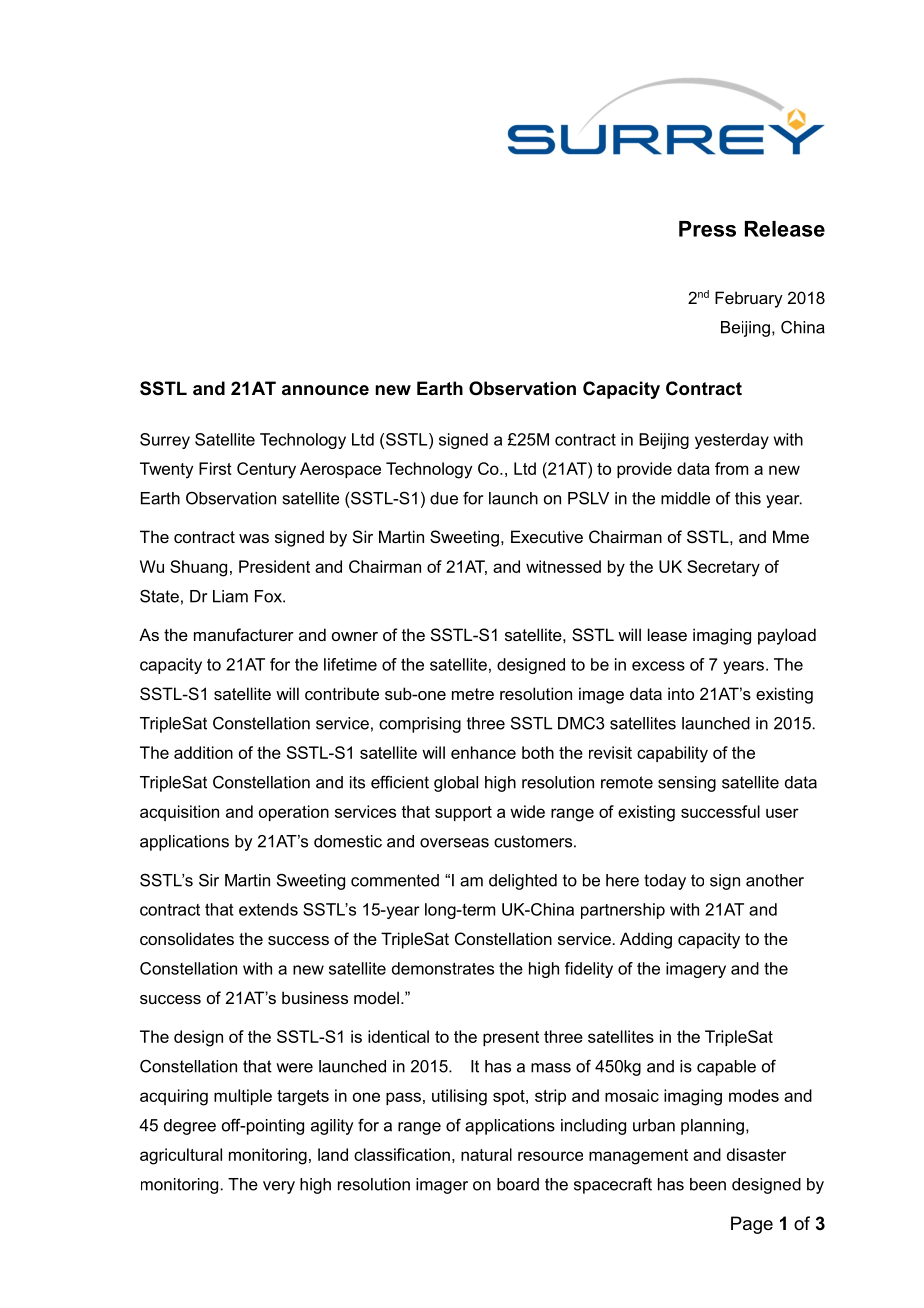 This screenshot has height=1308, width=924. Describe the element at coordinates (483, 752) in the screenshot. I see `enhance` at that location.
